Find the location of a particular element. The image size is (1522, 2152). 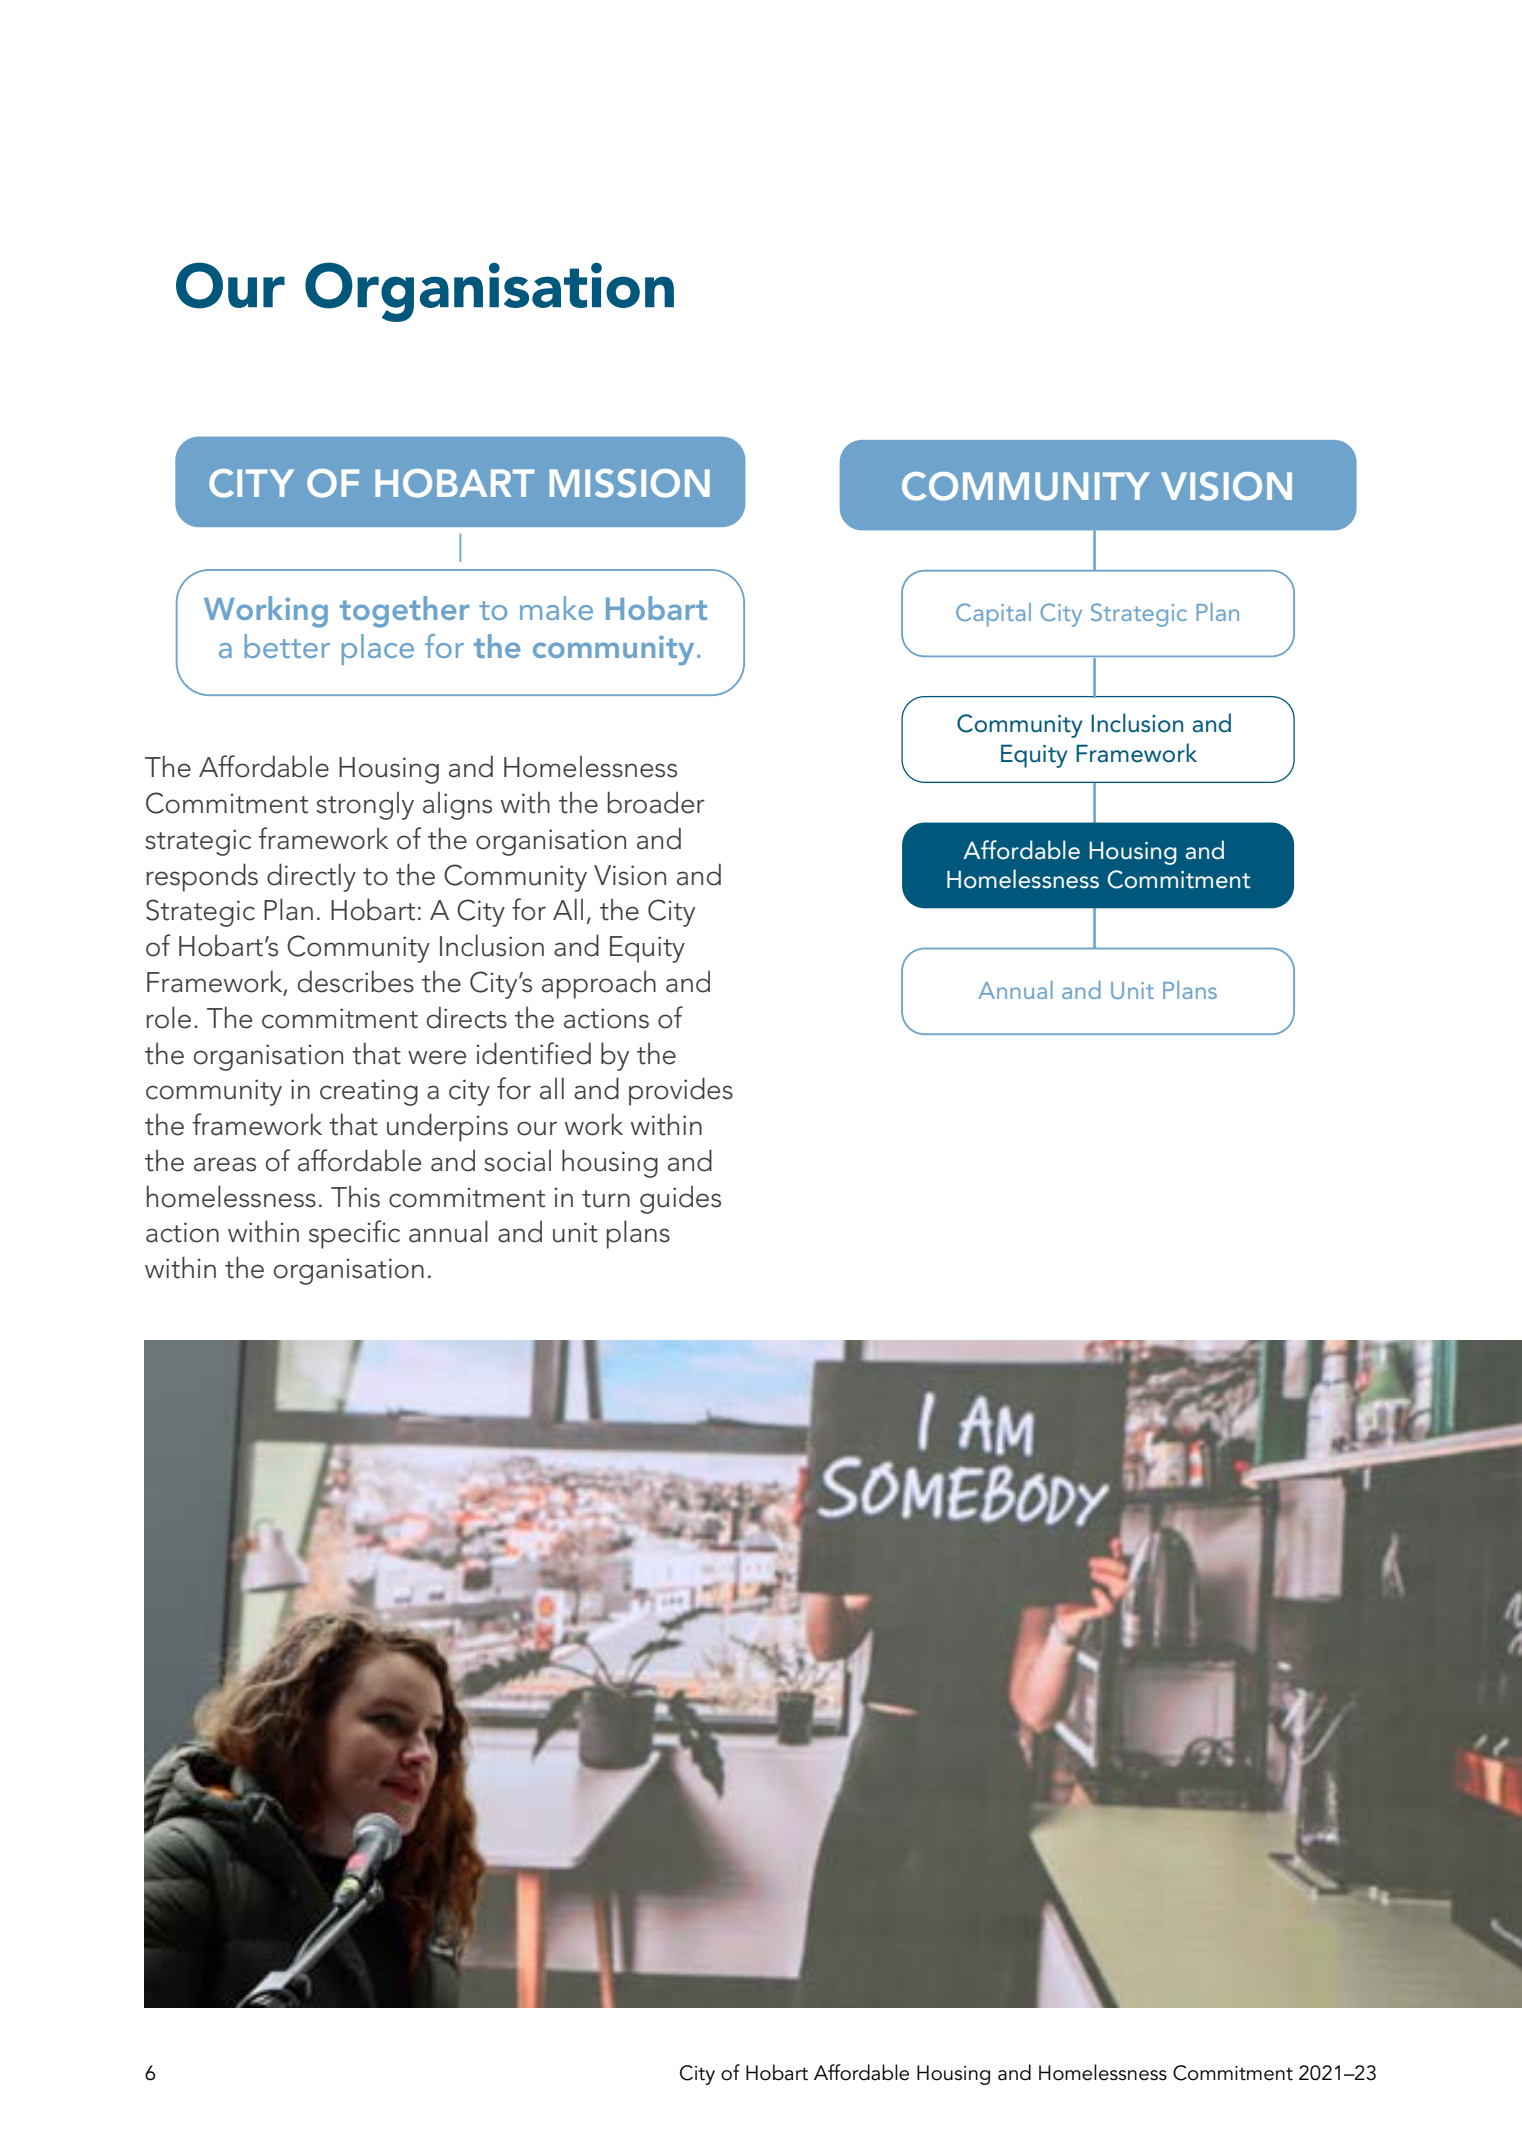

describes is located at coordinates (356, 981).
